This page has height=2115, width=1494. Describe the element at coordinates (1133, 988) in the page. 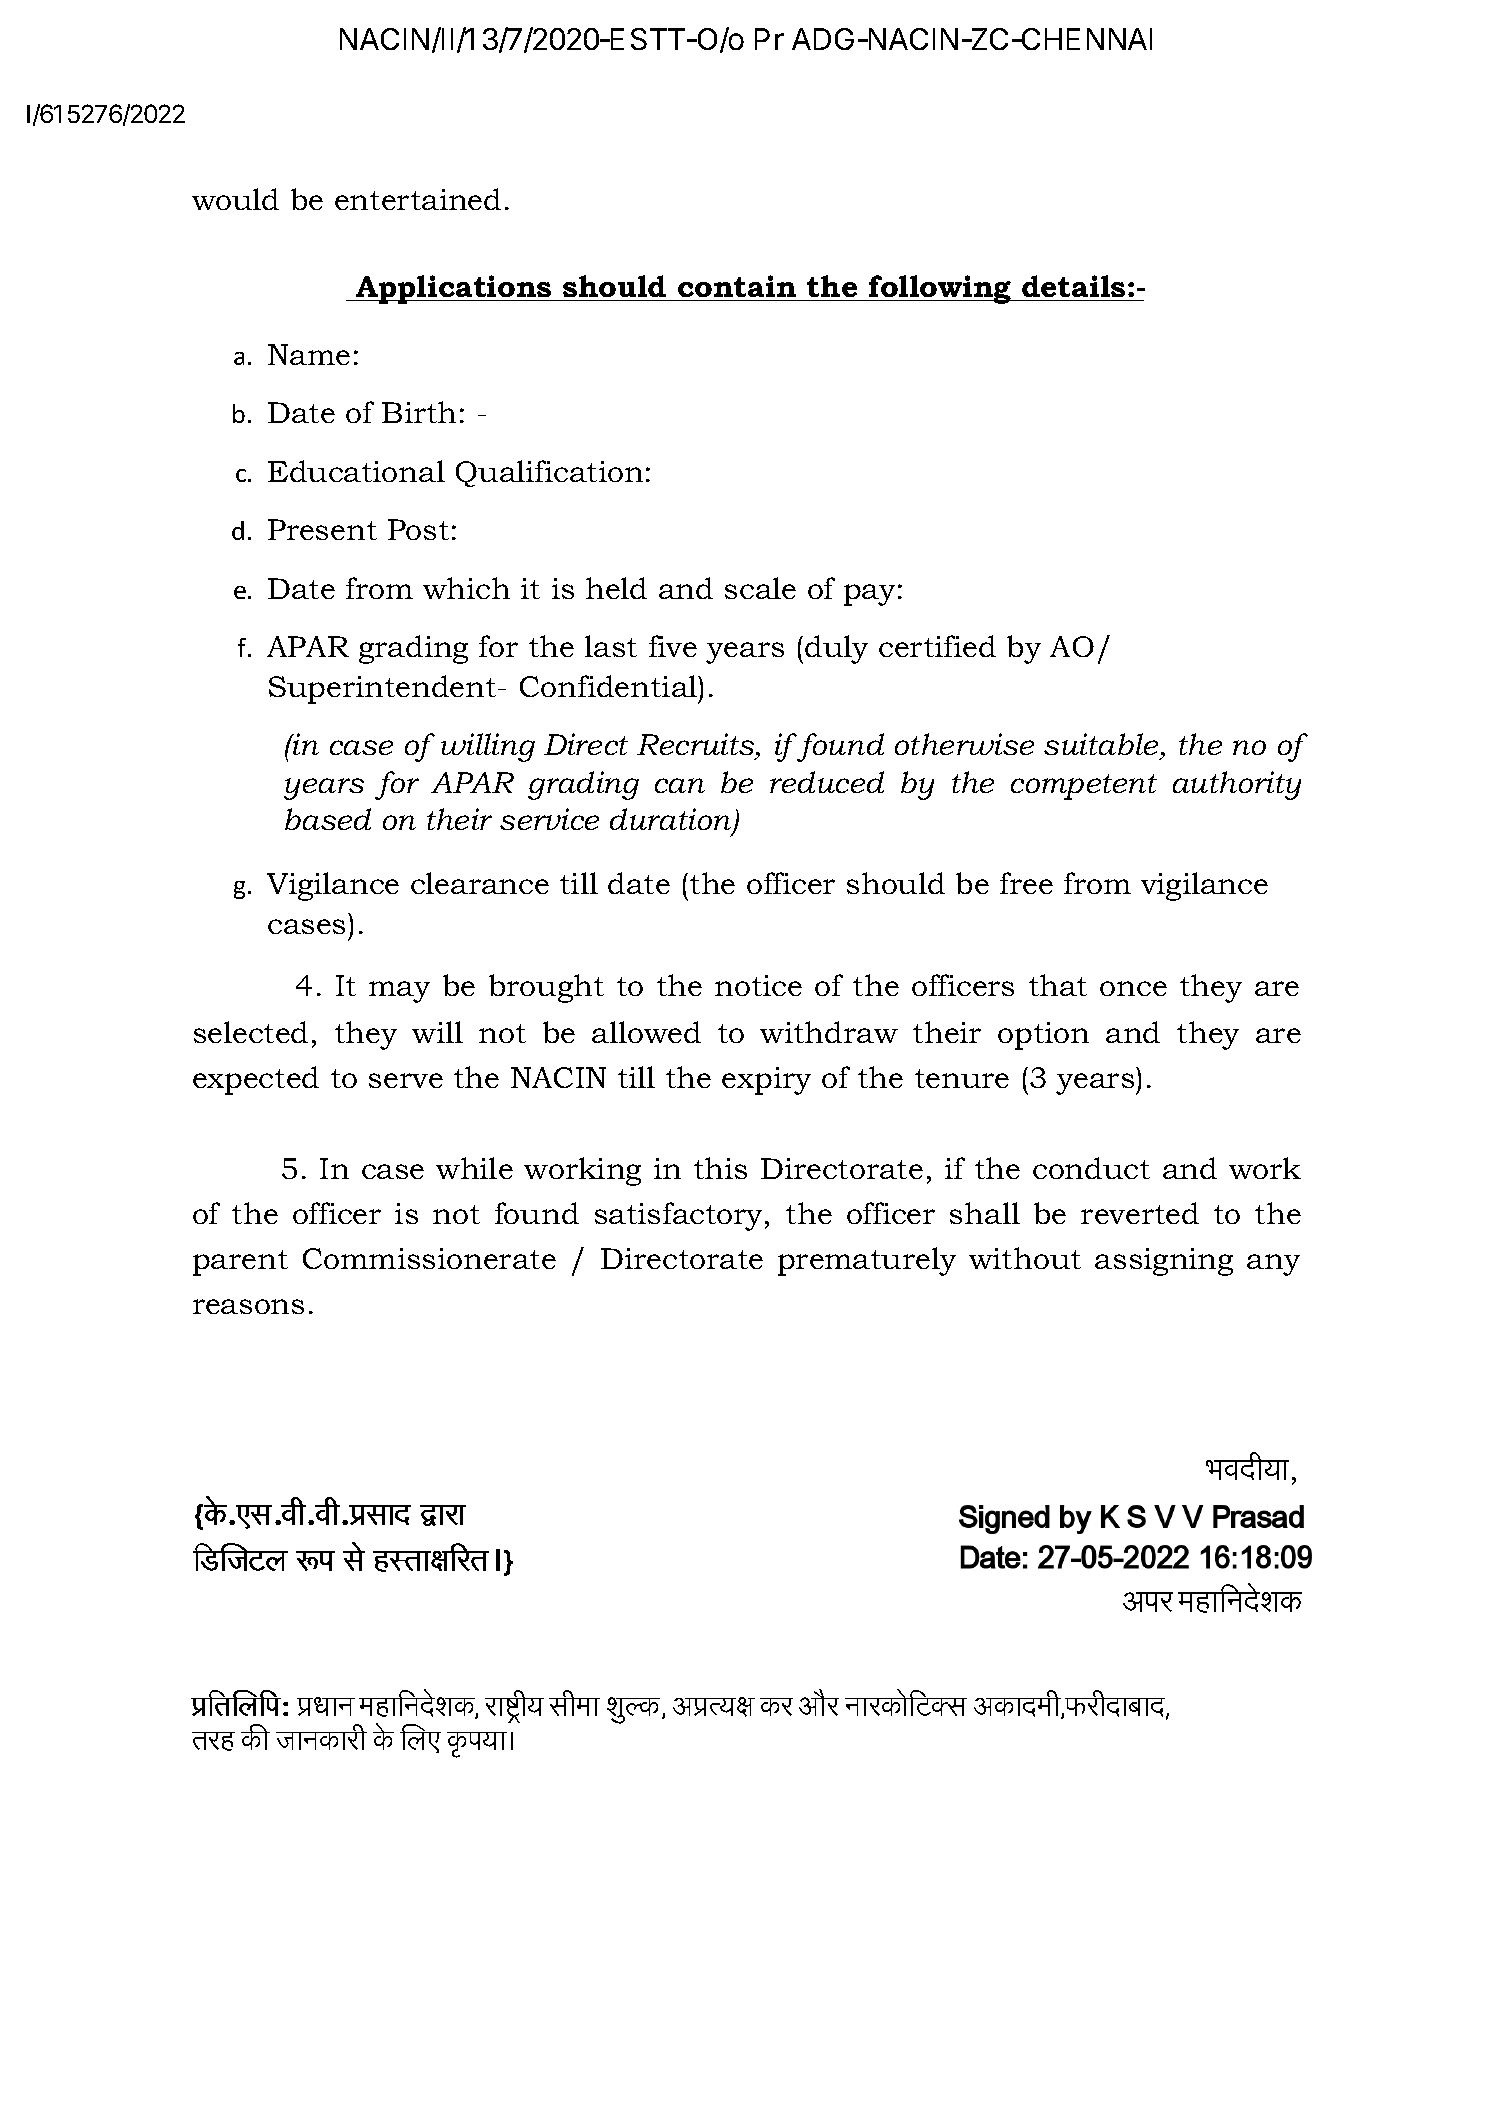

I see `once` at that location.
